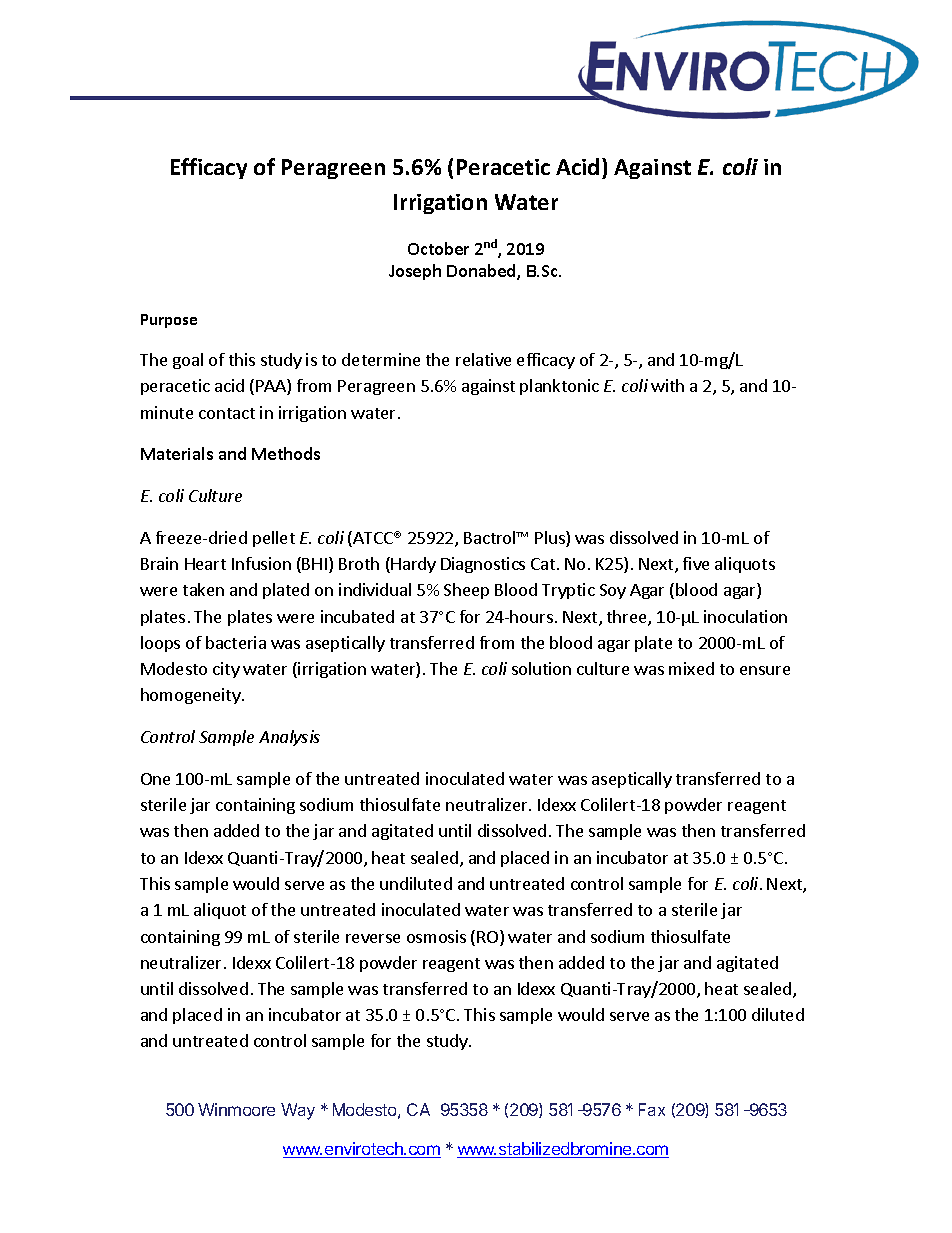  Describe the element at coordinates (436, 936) in the document. I see `osmosis` at that location.
